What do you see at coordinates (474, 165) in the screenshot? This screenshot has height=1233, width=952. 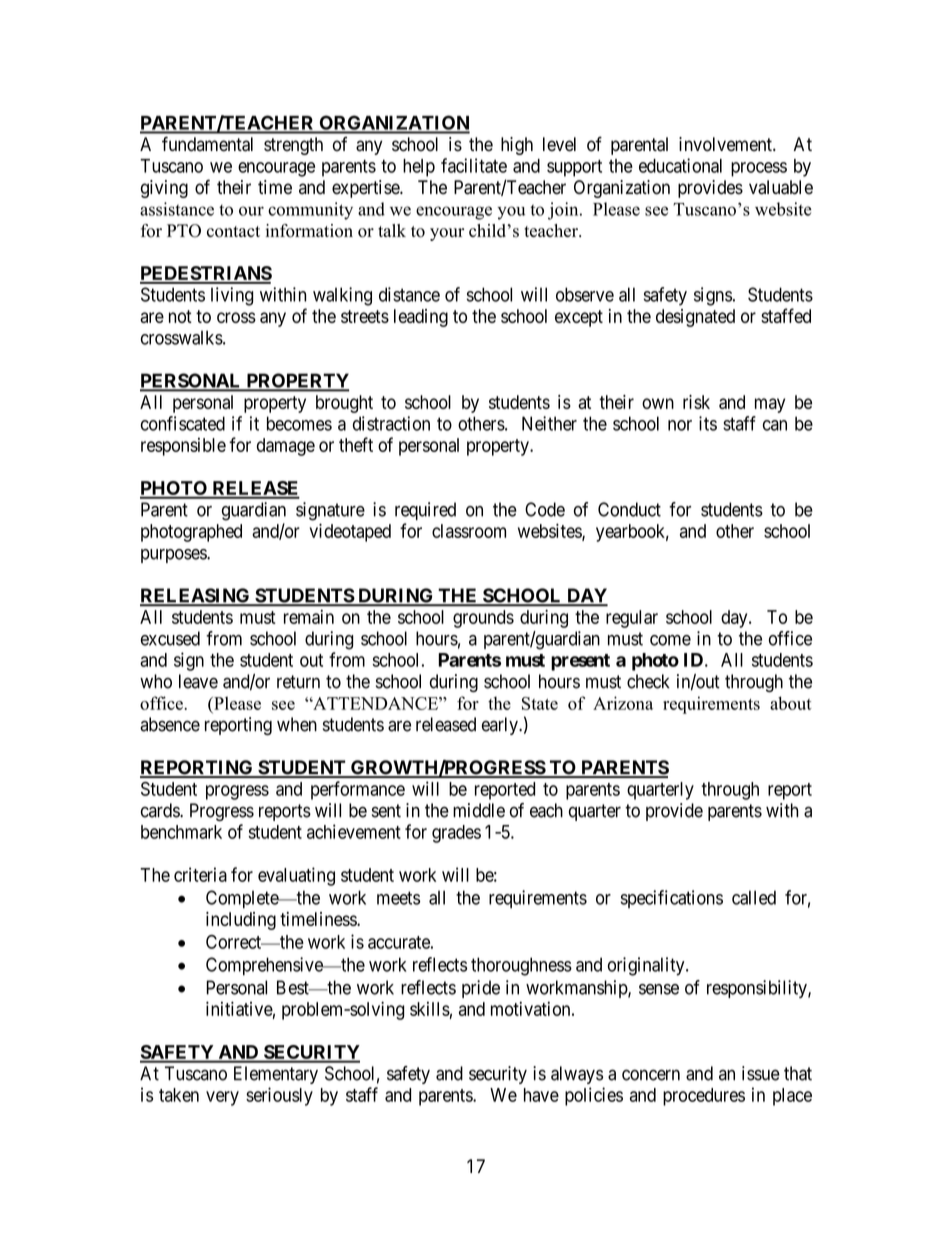 I see `facilitate` at bounding box center [474, 165].
